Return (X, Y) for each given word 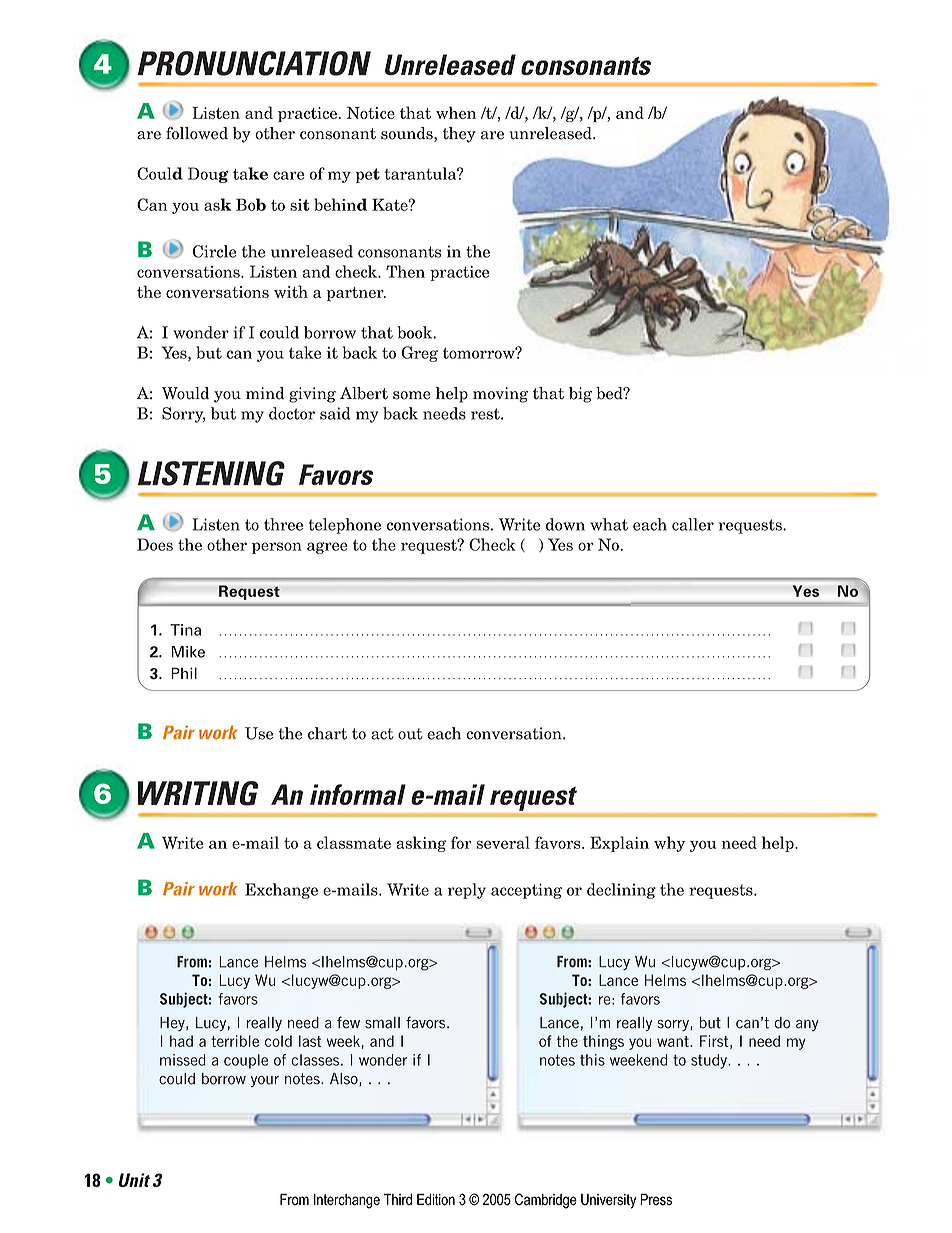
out (410, 734)
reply (467, 891)
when (456, 112)
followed (197, 133)
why (669, 844)
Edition (436, 1199)
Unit (134, 1180)
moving (500, 395)
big (580, 395)
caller (693, 524)
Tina (185, 630)
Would (185, 393)
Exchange (281, 891)
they (459, 135)
